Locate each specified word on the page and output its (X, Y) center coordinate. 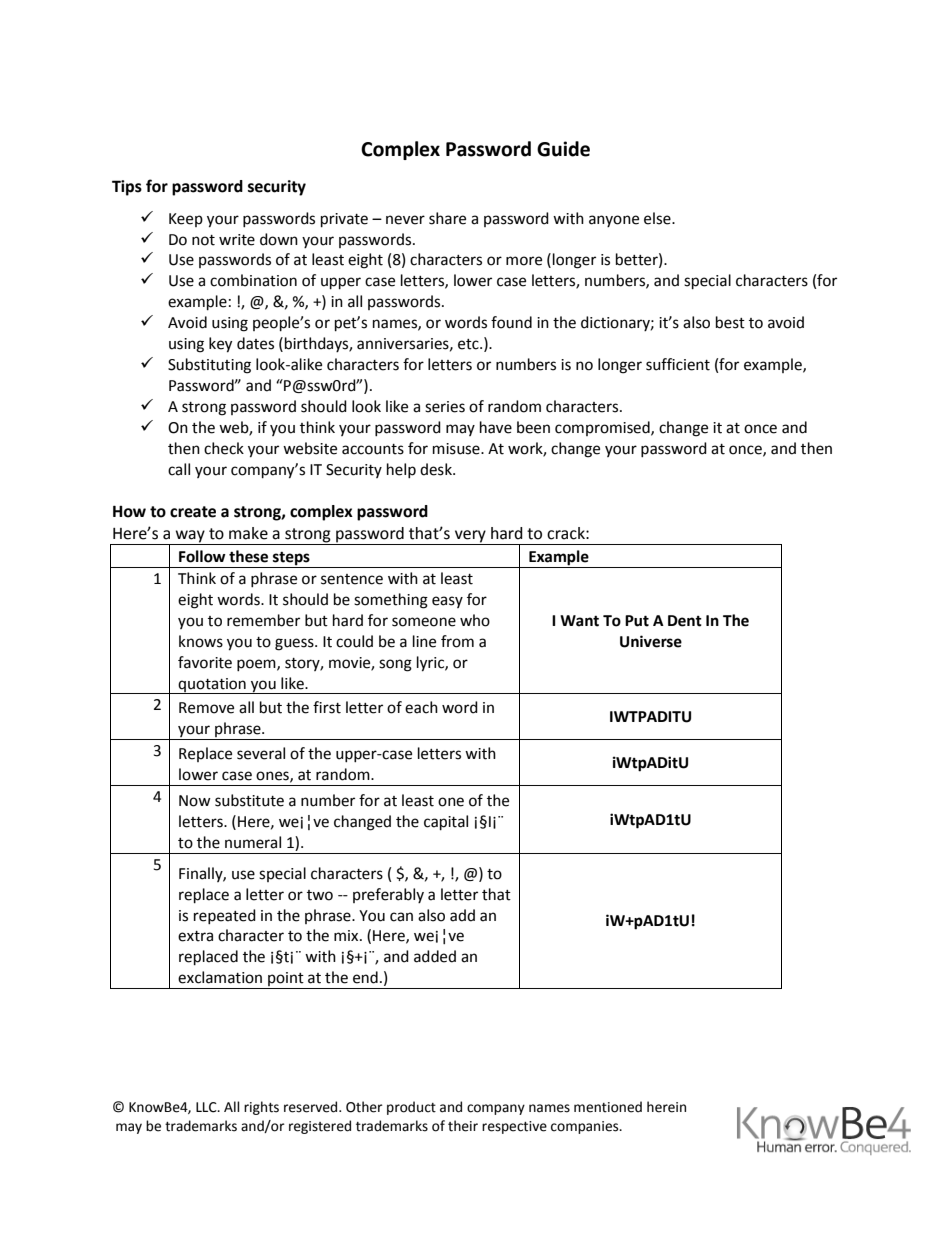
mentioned (608, 1107)
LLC (207, 1107)
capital (446, 823)
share (447, 218)
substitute (249, 800)
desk (437, 469)
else (658, 218)
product (411, 1108)
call (179, 469)
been (533, 427)
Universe (651, 641)
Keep (186, 220)
